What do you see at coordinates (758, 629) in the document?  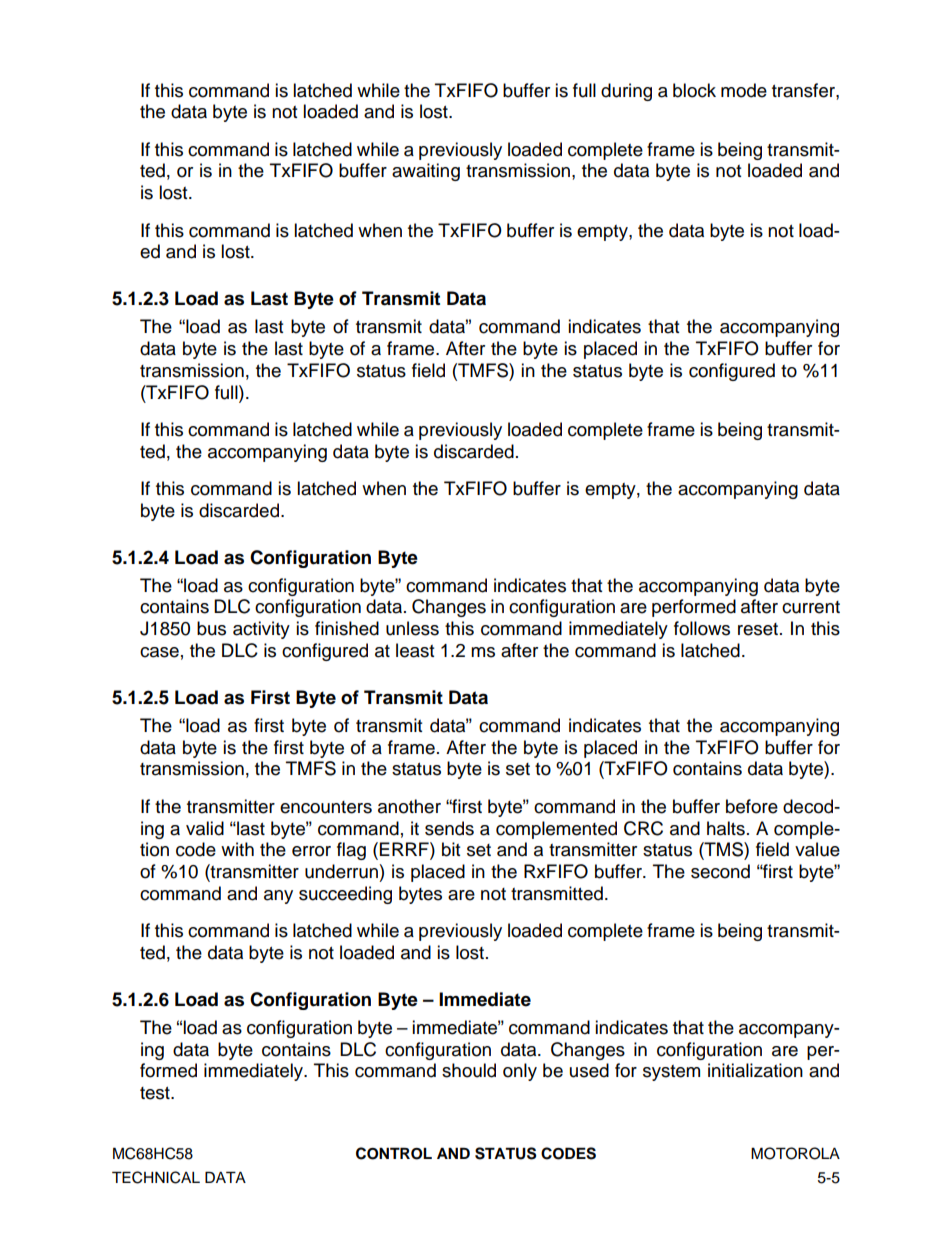 I see `reset` at bounding box center [758, 629].
